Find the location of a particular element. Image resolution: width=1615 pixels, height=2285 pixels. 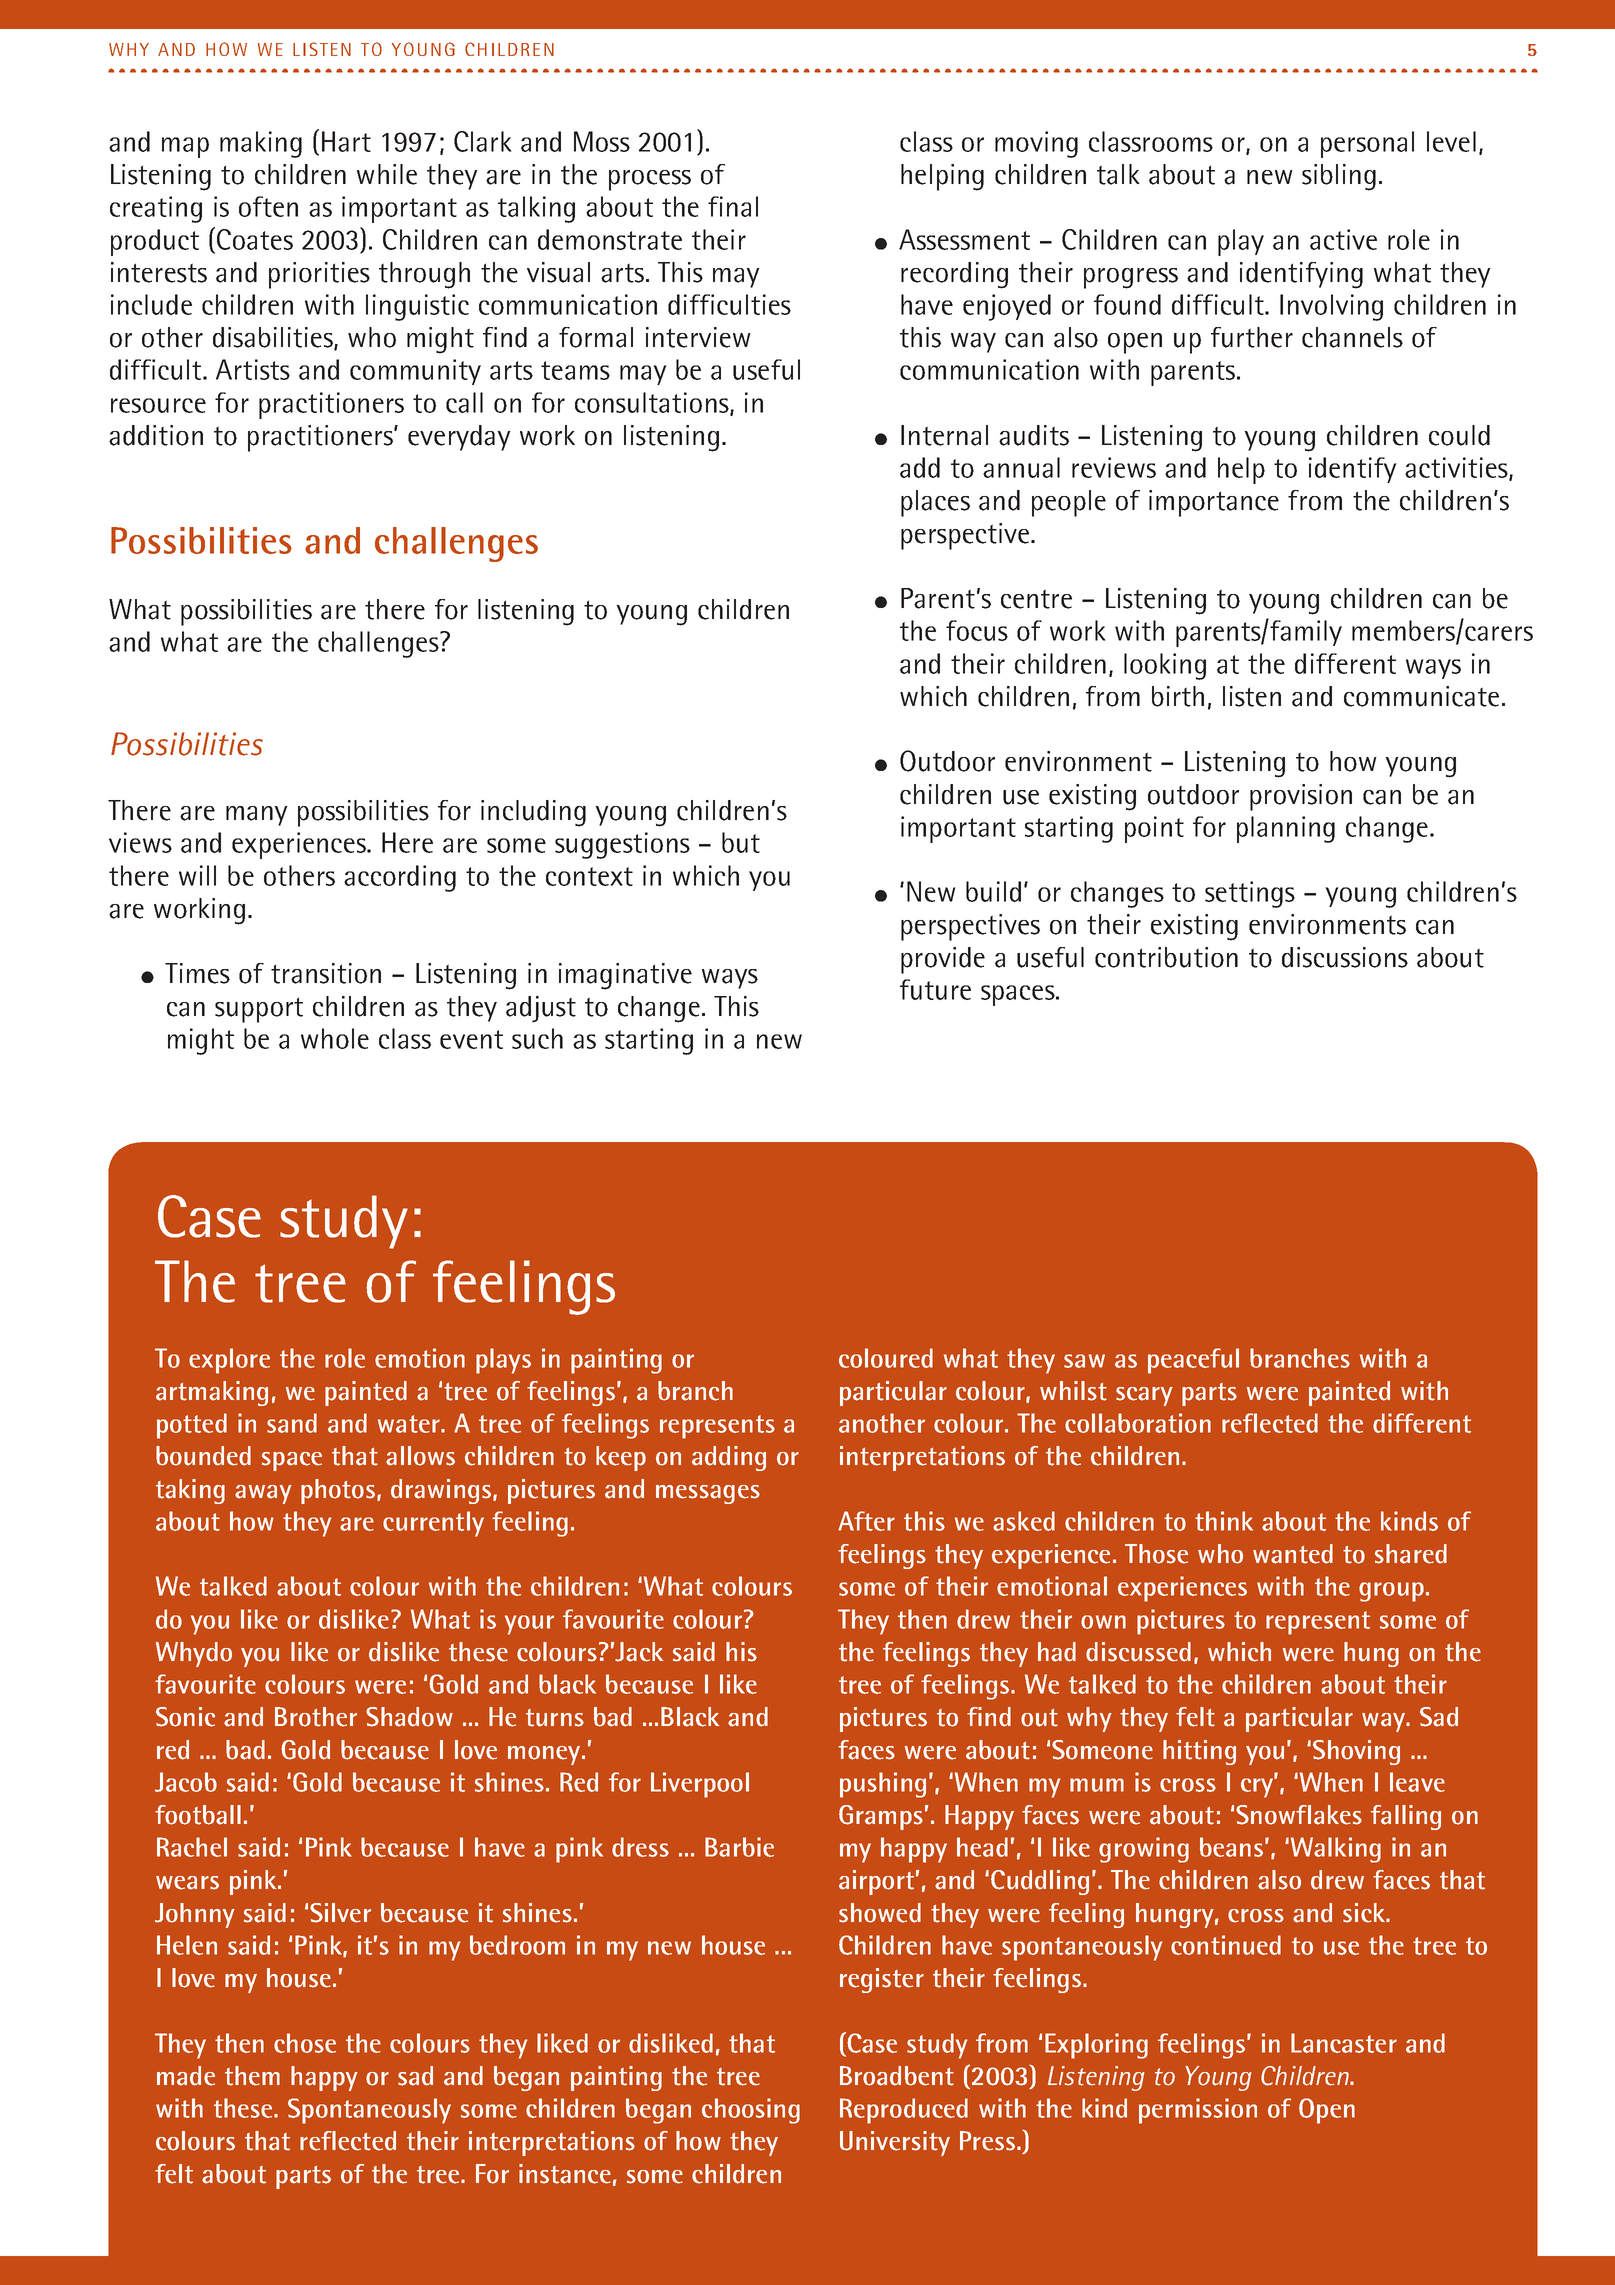

discussions is located at coordinates (1345, 957).
